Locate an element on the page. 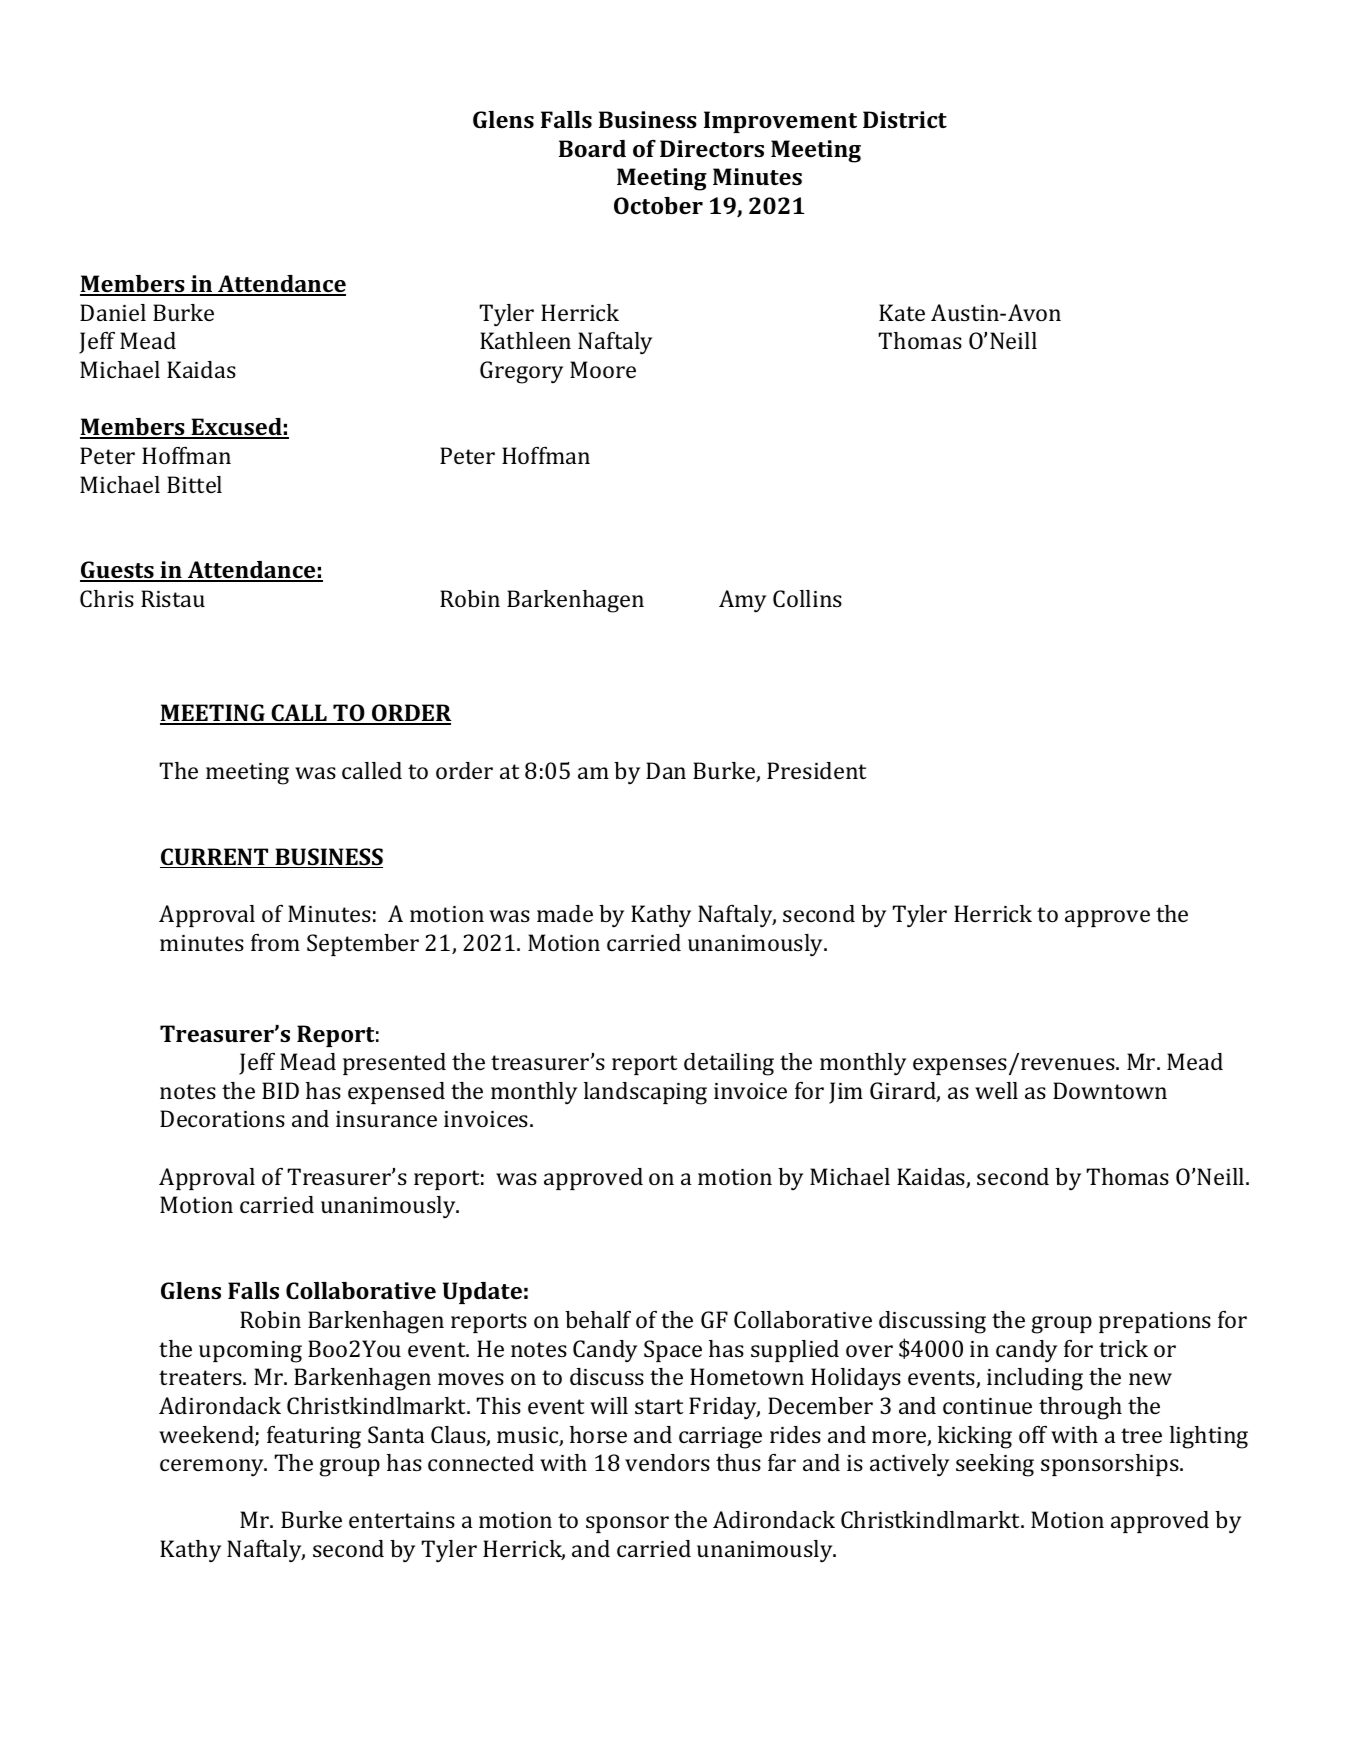  Amy is located at coordinates (742, 601).
